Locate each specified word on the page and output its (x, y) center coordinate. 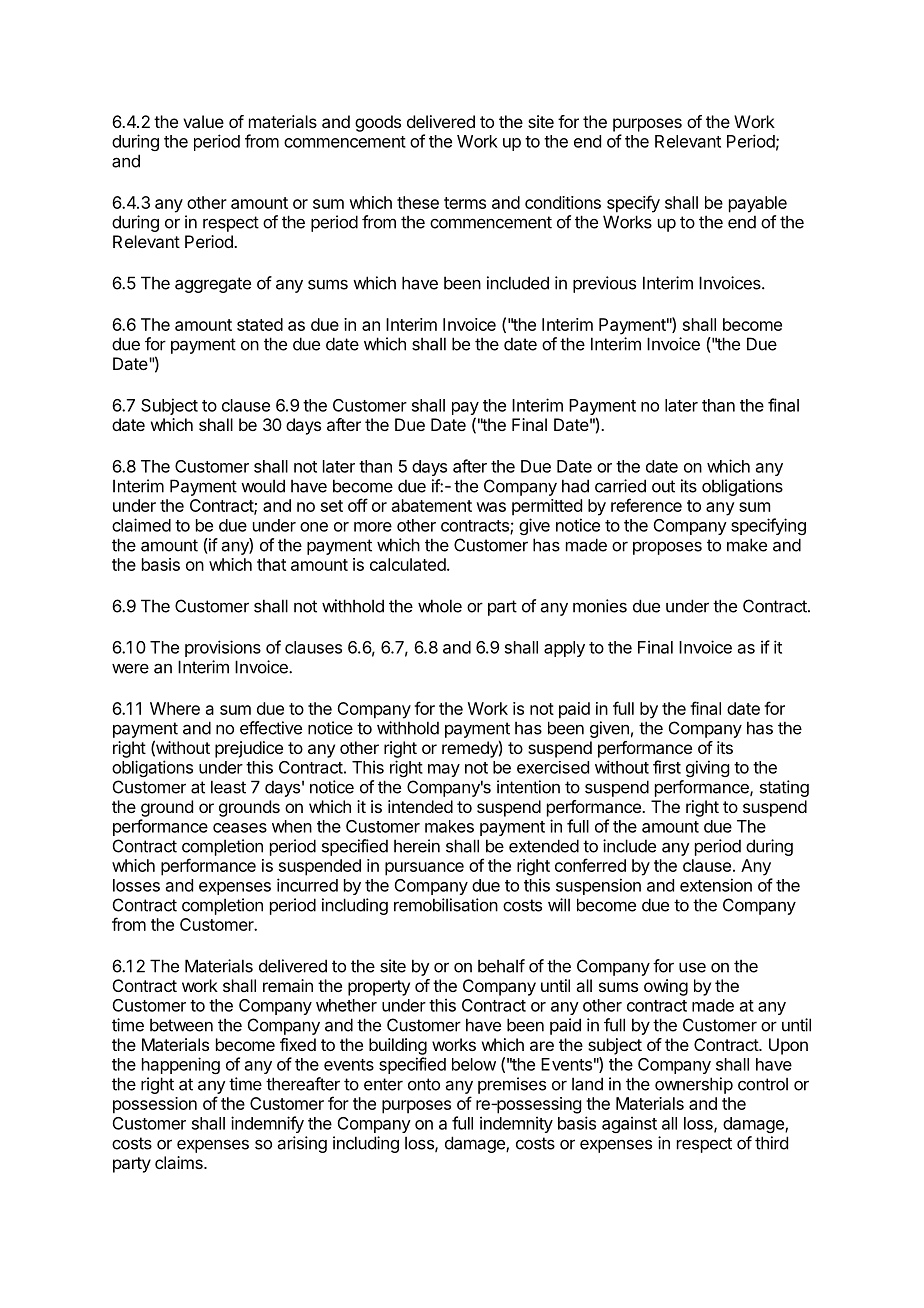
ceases (240, 828)
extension (716, 885)
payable (758, 204)
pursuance (424, 869)
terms (465, 203)
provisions (223, 648)
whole (440, 606)
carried (620, 486)
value (203, 121)
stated (260, 324)
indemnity (516, 1124)
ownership (694, 1085)
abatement (432, 505)
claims (180, 1162)
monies (600, 606)
